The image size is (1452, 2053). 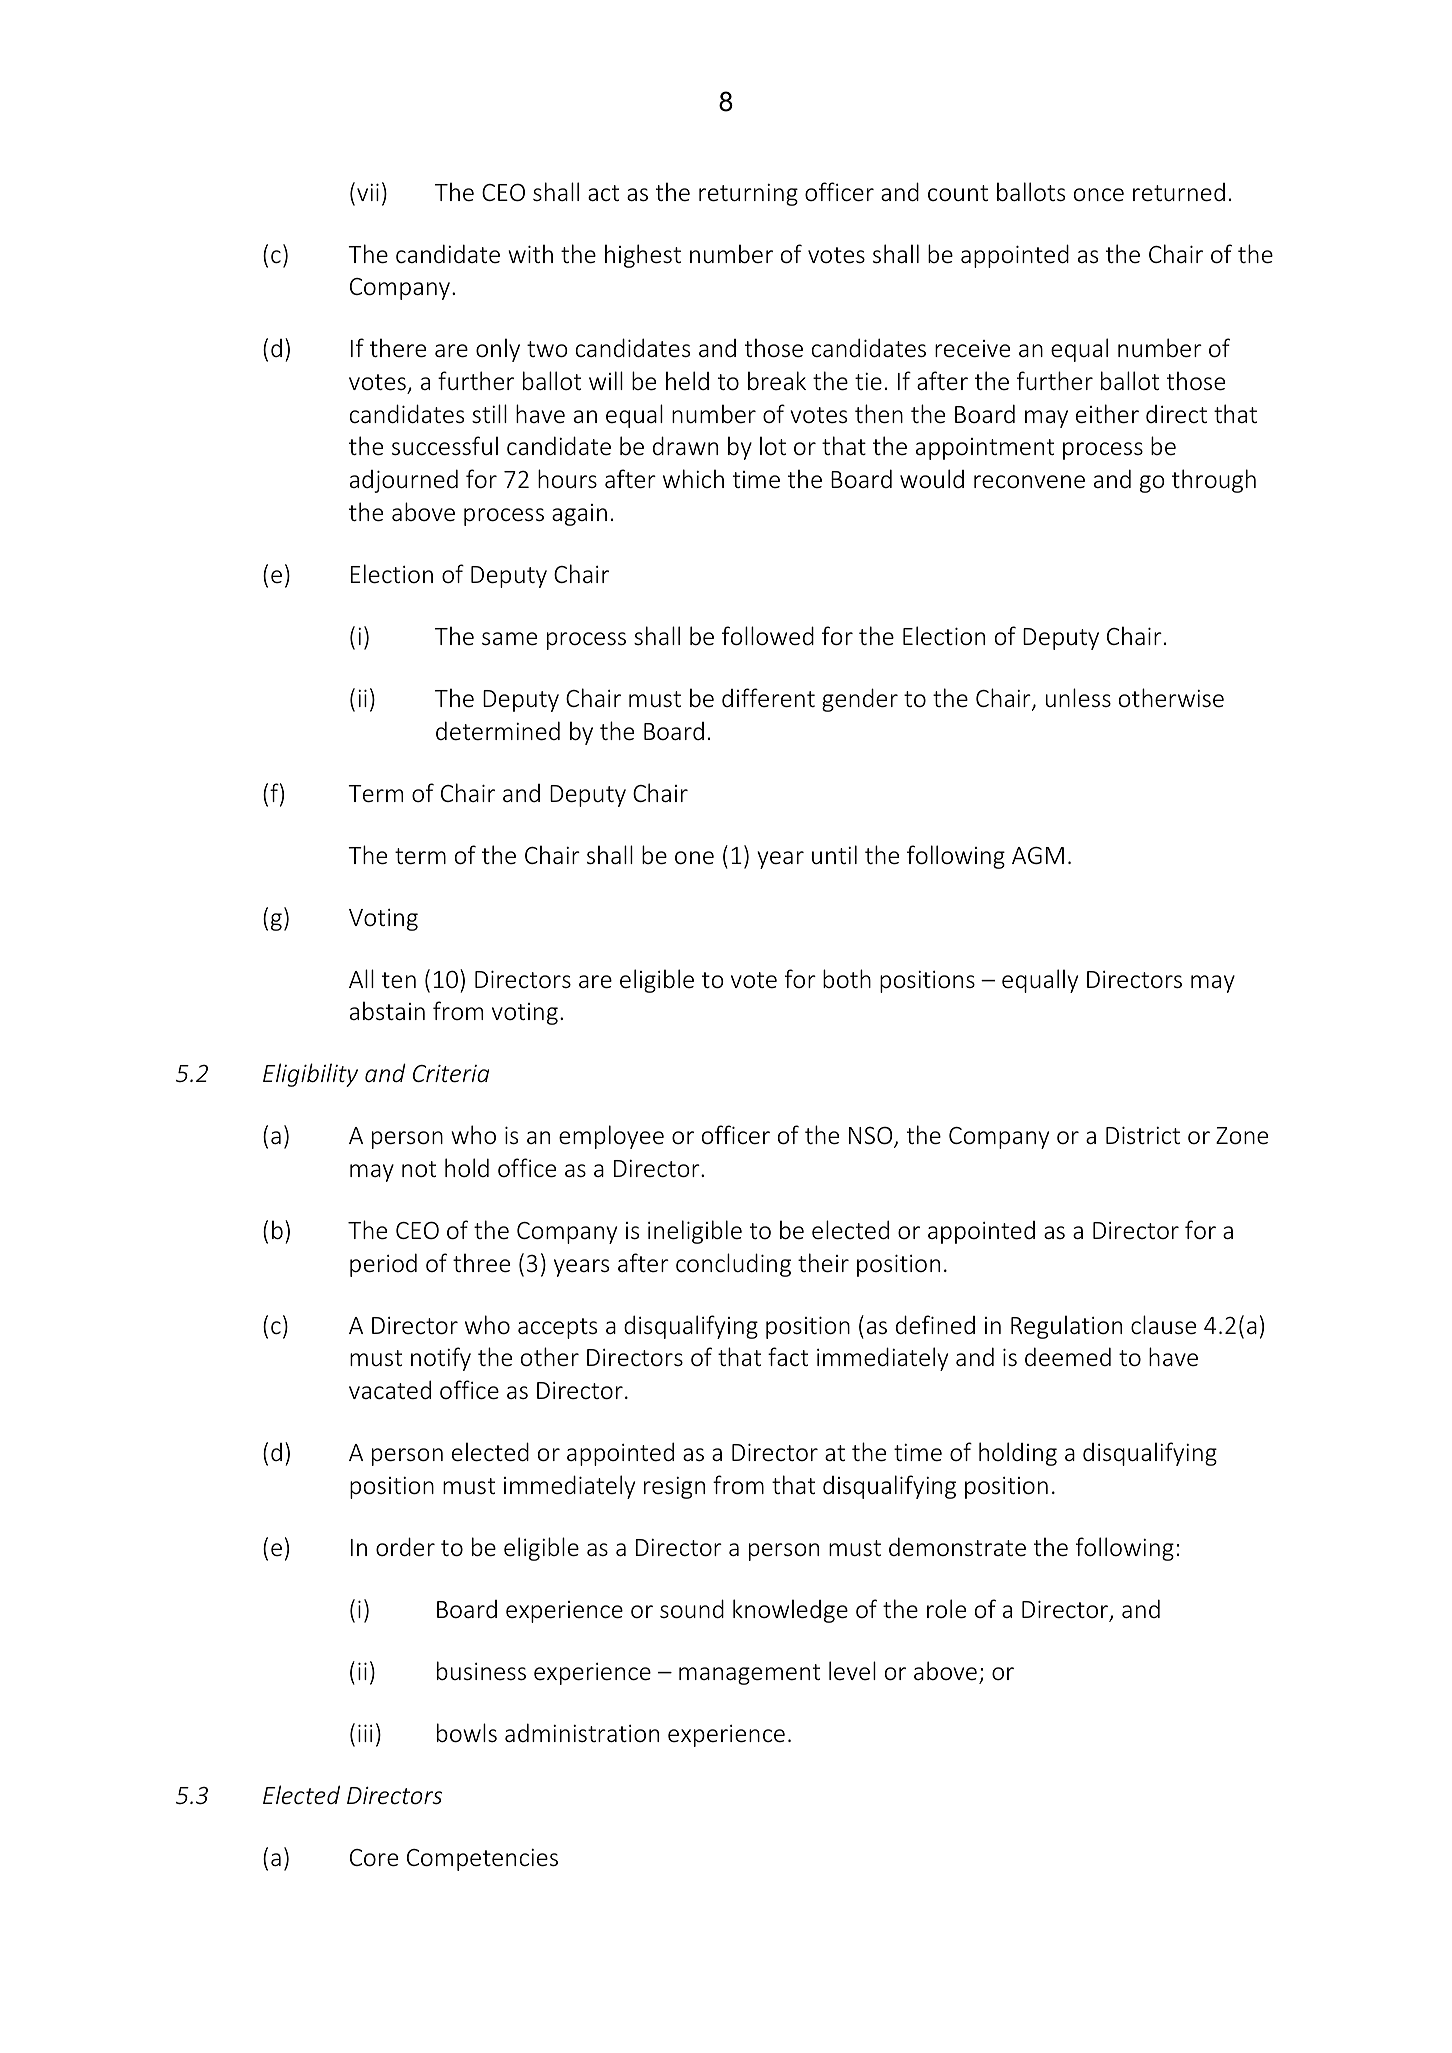 I want to click on fact, so click(x=788, y=1356).
